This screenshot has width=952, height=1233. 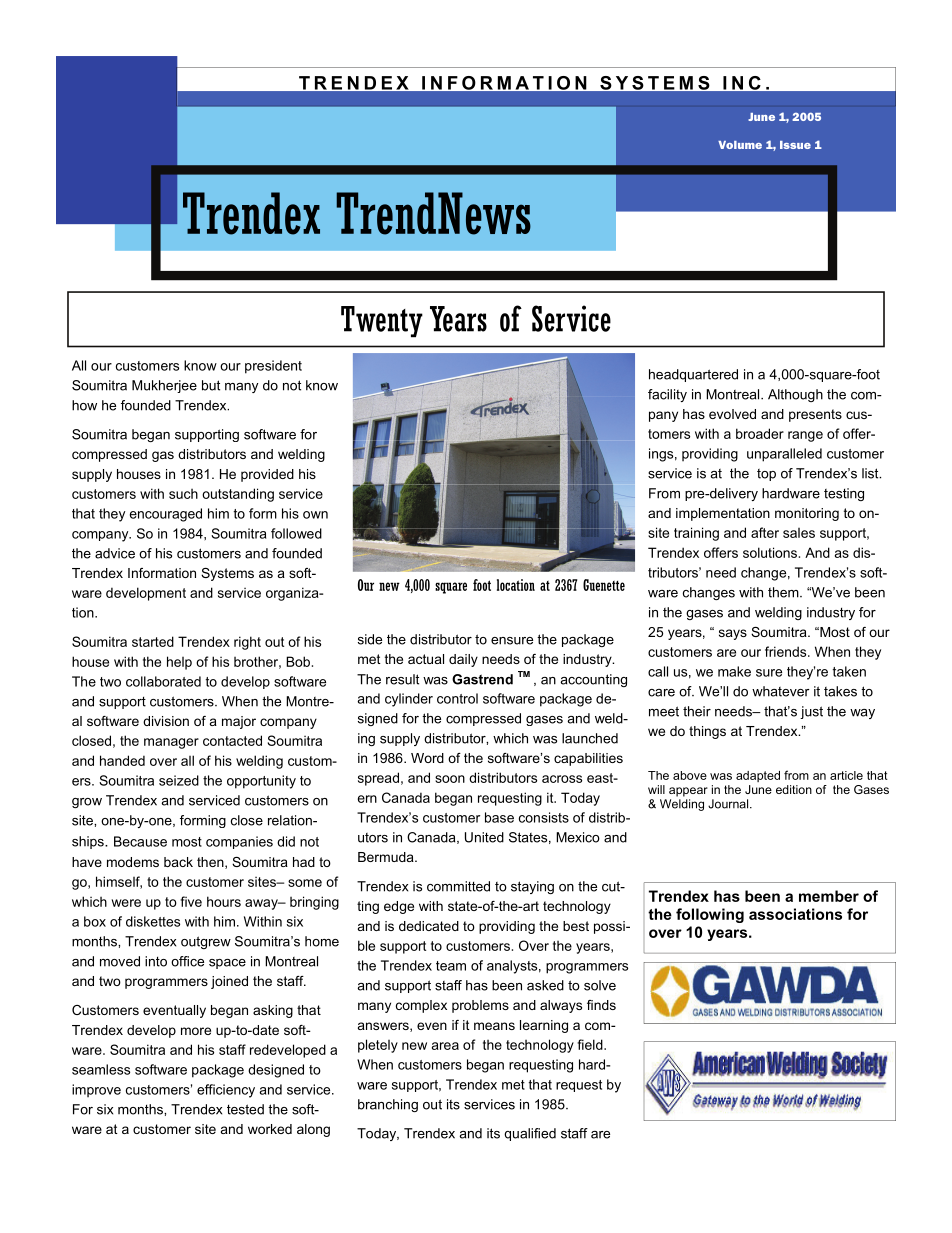 I want to click on Issue, so click(x=795, y=145).
